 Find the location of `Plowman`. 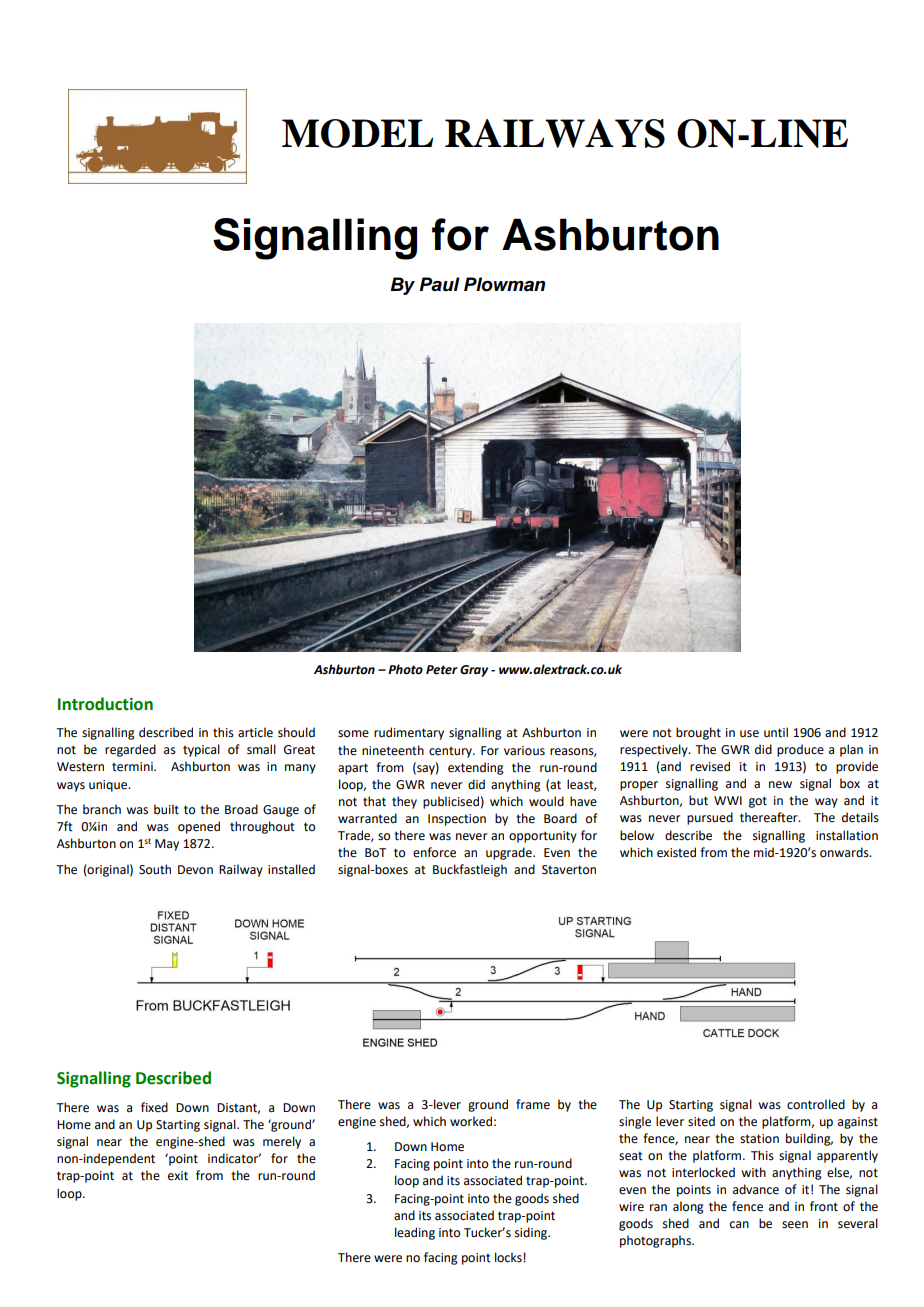

Plowman is located at coordinates (504, 284).
